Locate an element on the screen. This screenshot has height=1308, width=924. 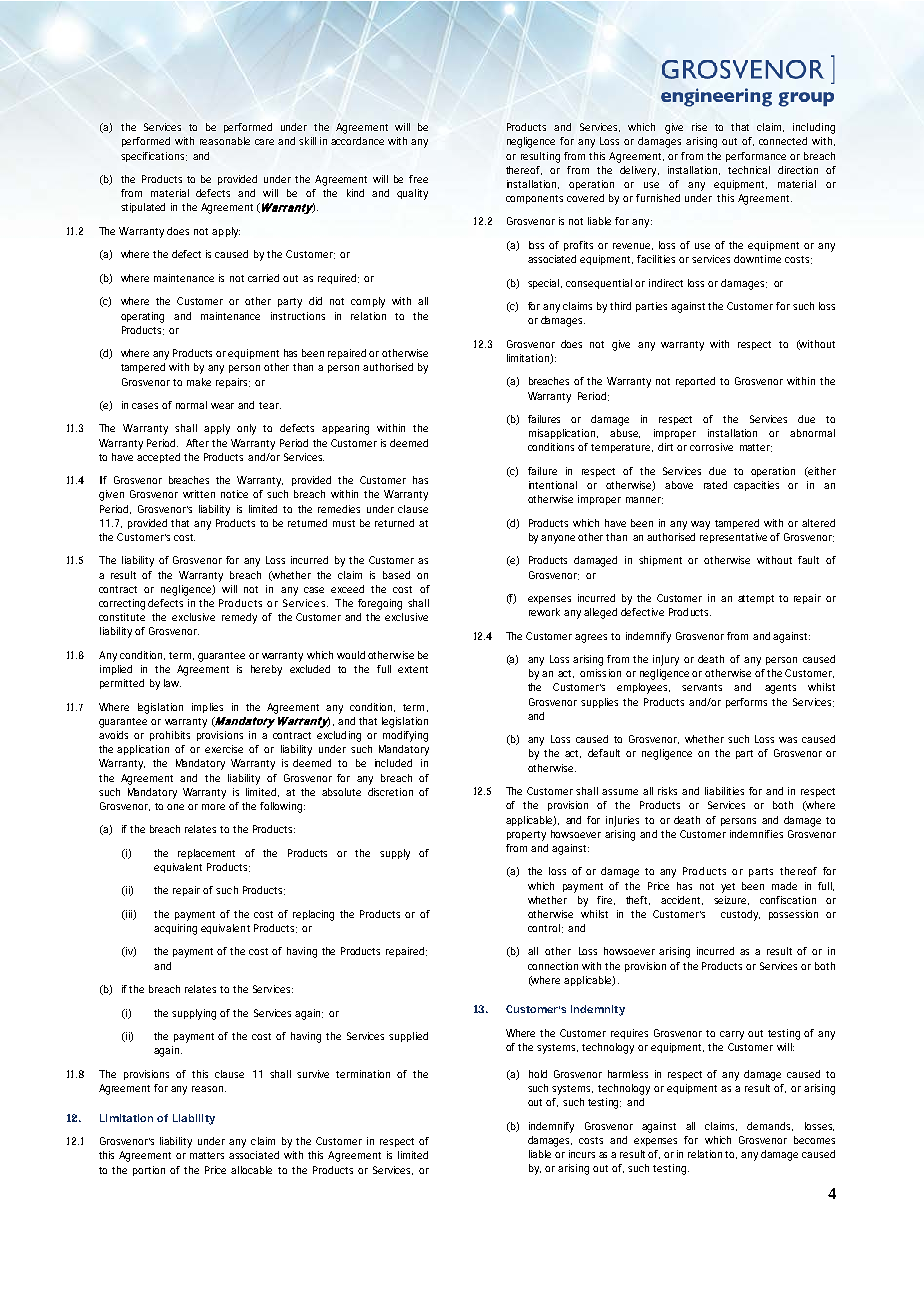
reported is located at coordinates (695, 382).
